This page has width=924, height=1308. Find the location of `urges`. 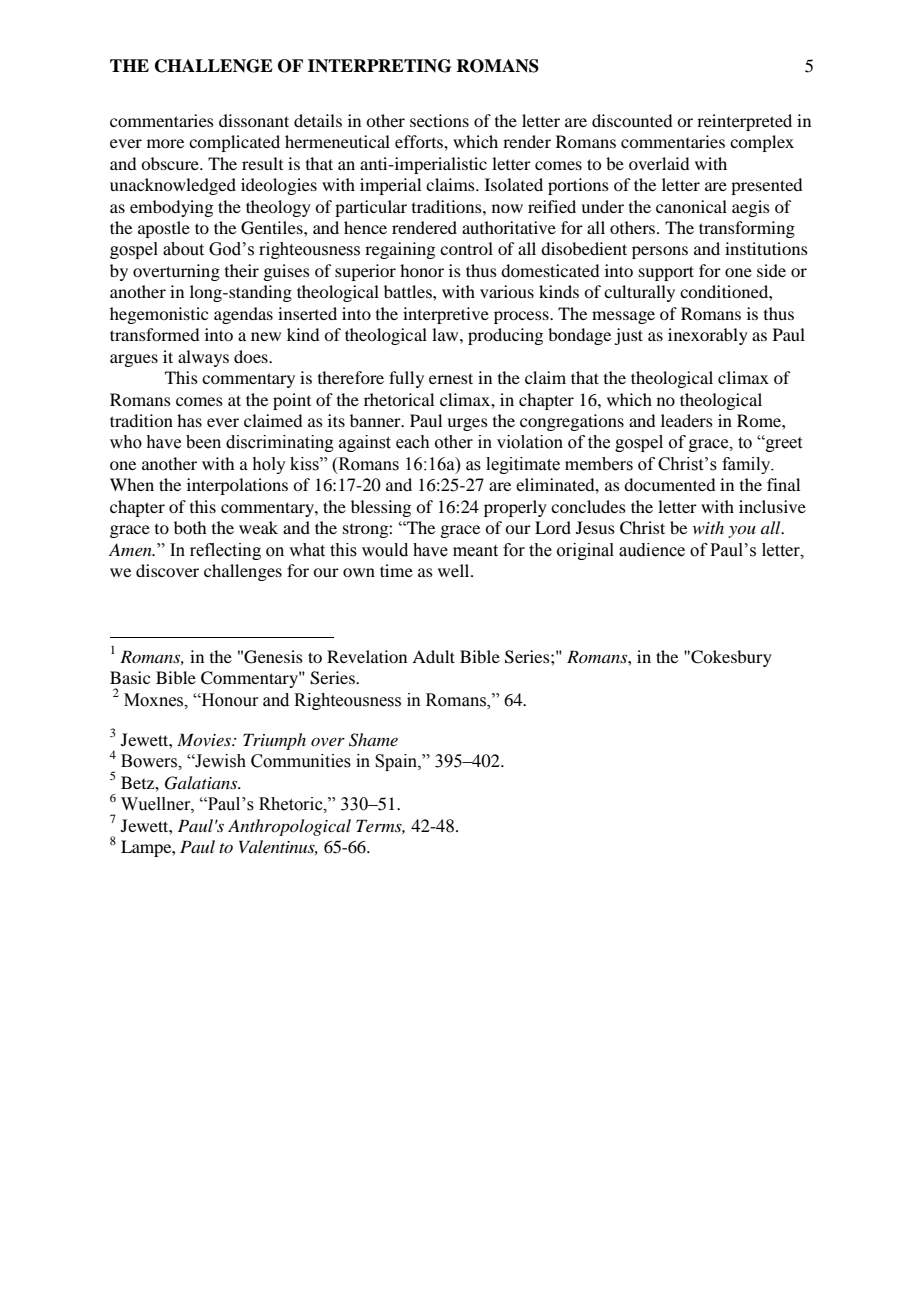

urges is located at coordinates (467, 424).
